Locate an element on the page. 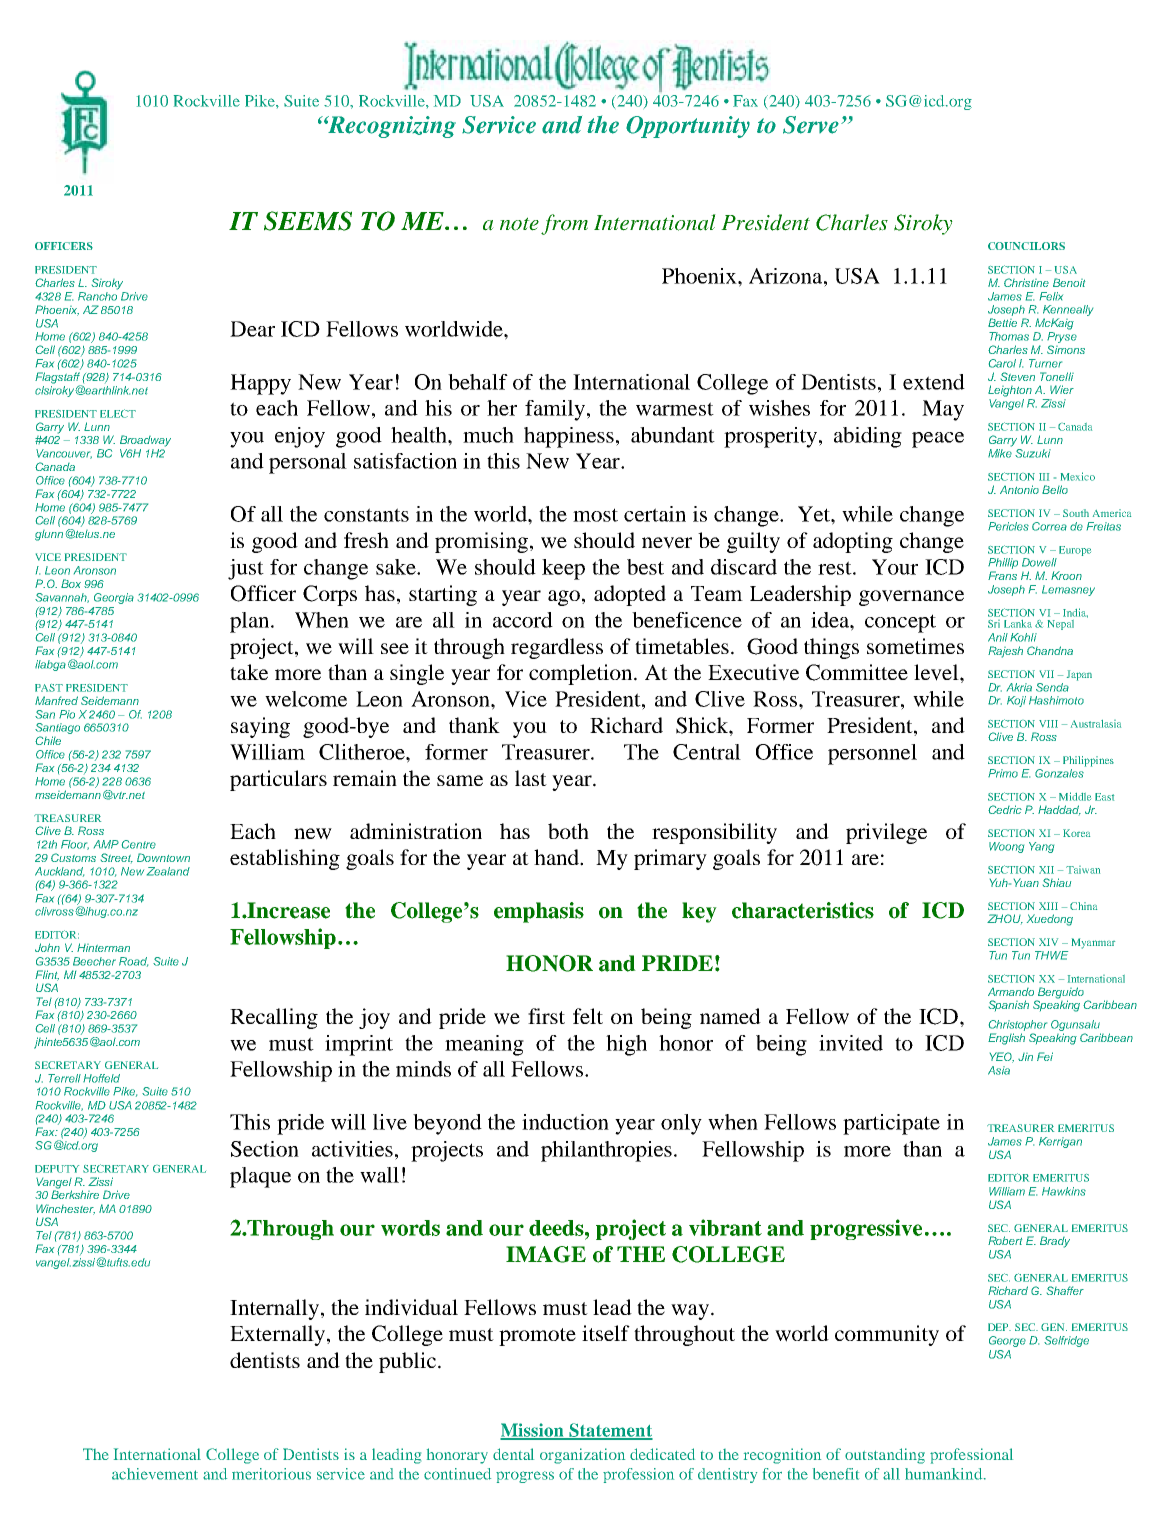  from is located at coordinates (564, 224).
